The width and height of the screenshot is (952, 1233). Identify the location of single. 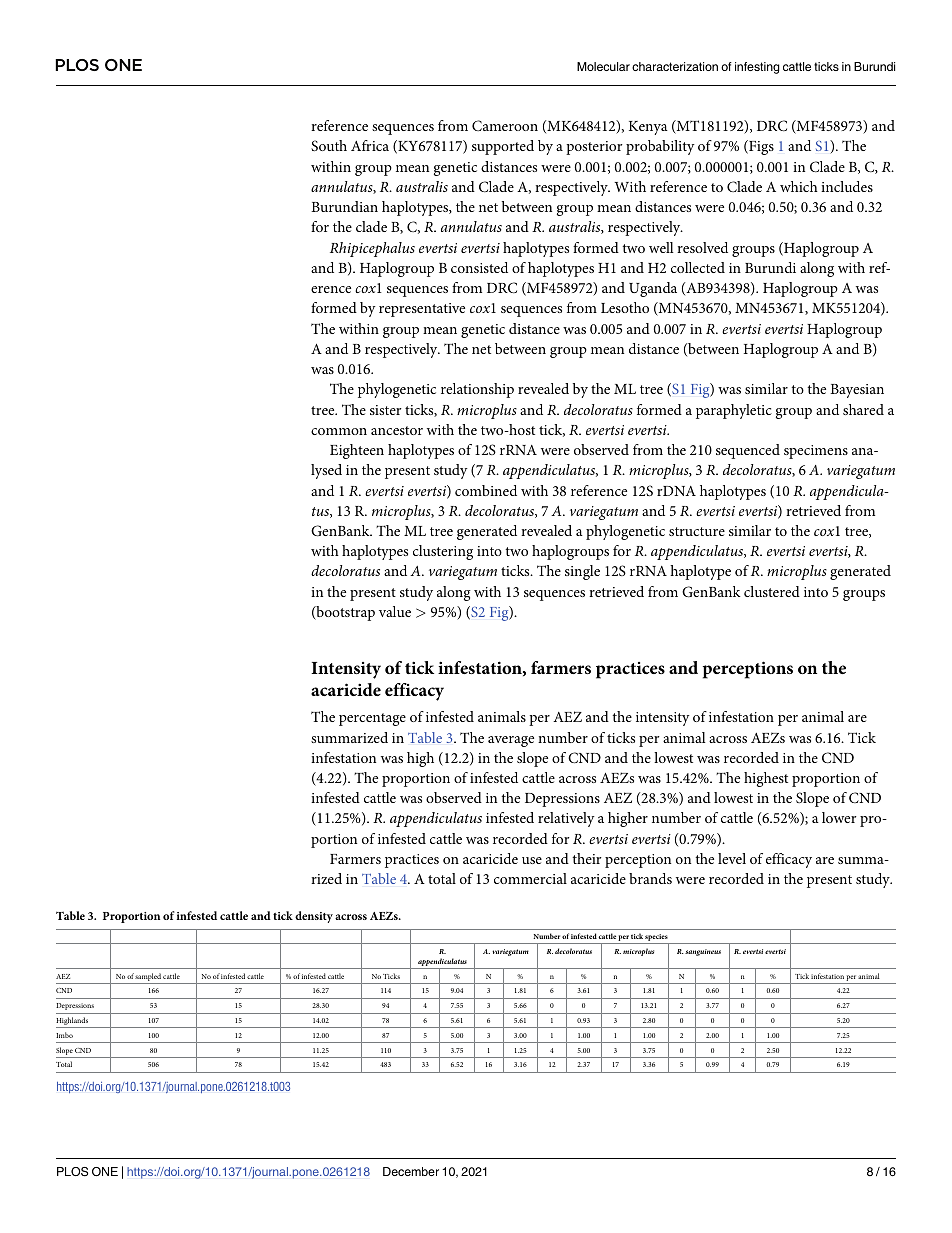
(582, 572).
